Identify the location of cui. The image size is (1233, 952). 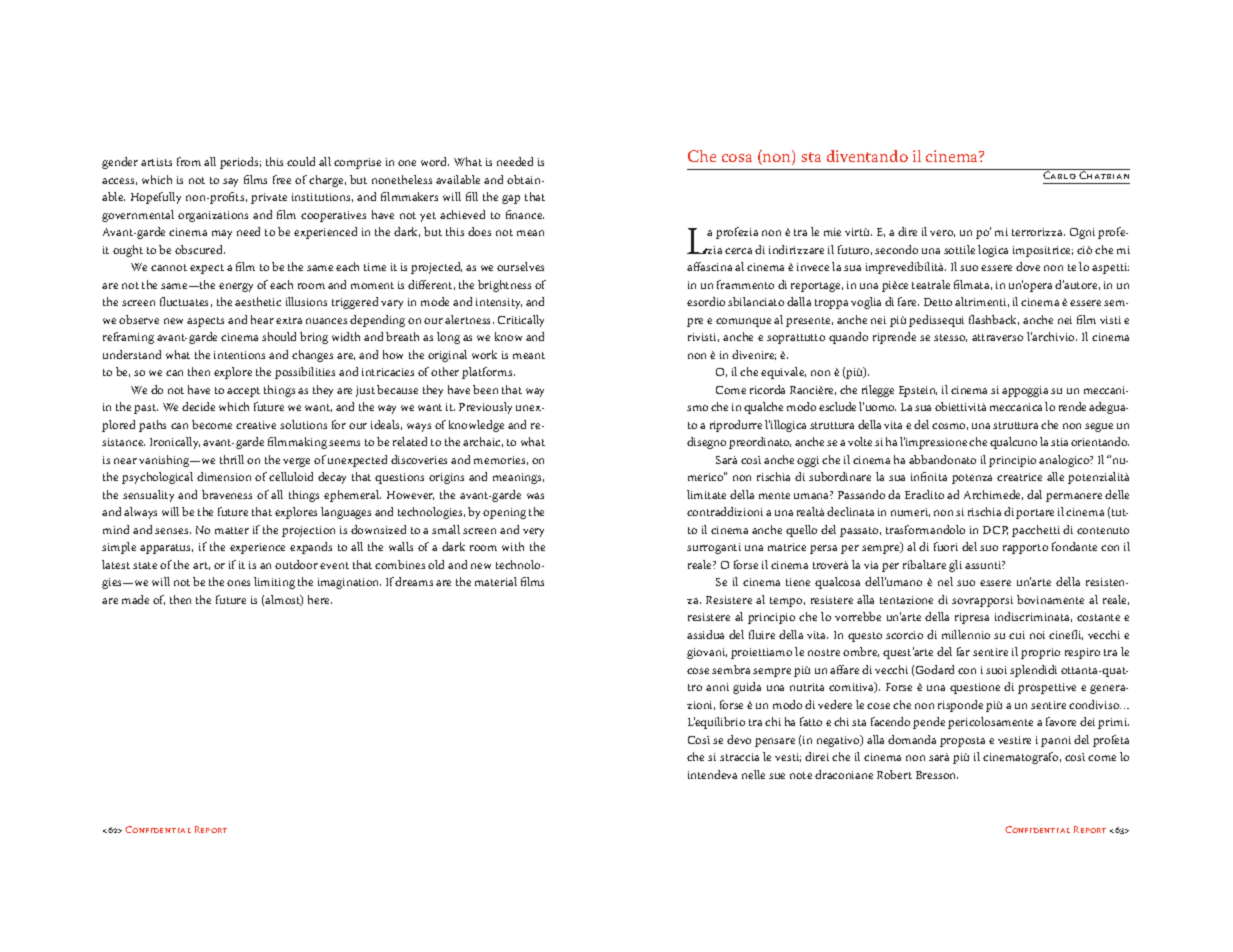
(1017, 635).
